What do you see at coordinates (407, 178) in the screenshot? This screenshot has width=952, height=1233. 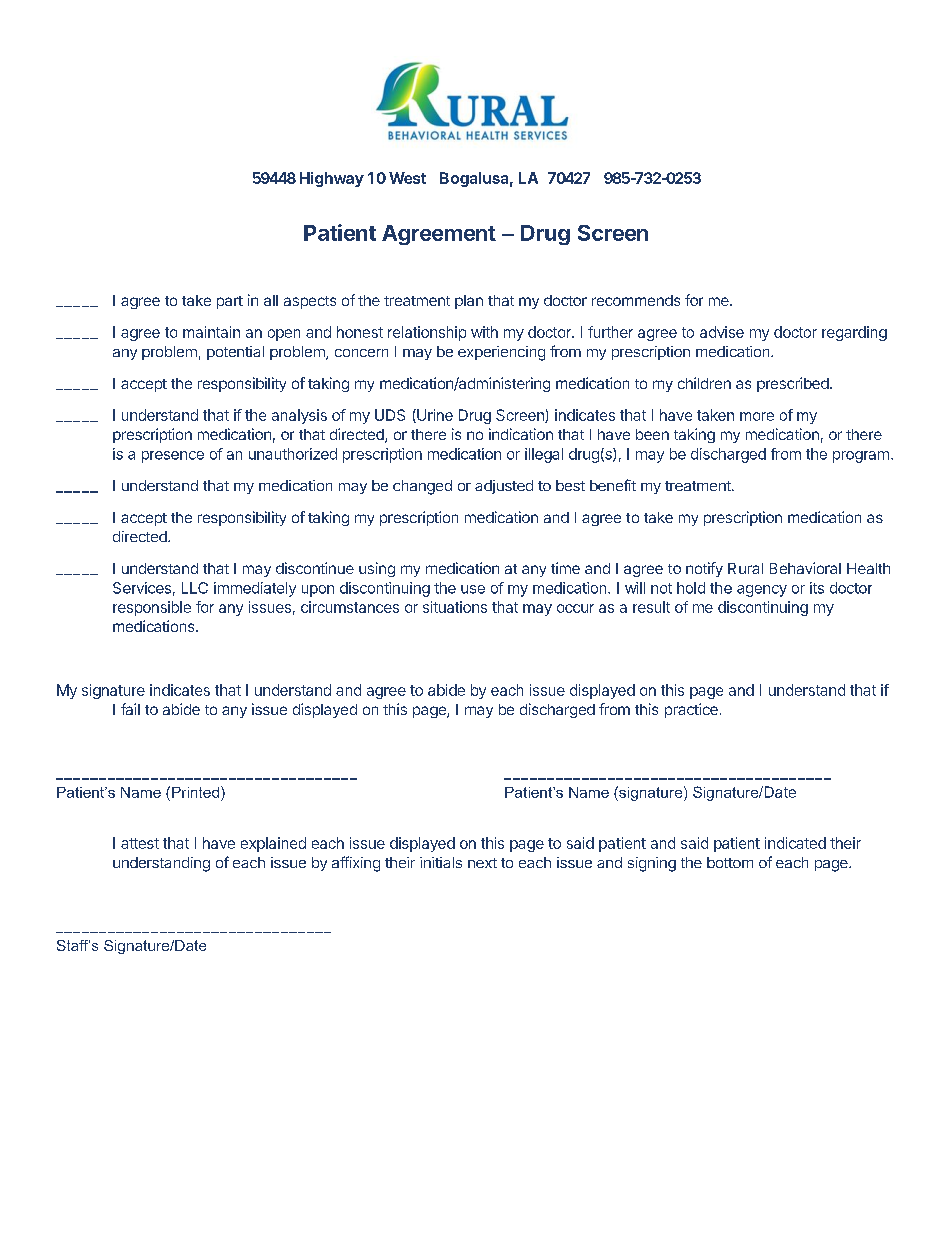 I see `West` at bounding box center [407, 178].
